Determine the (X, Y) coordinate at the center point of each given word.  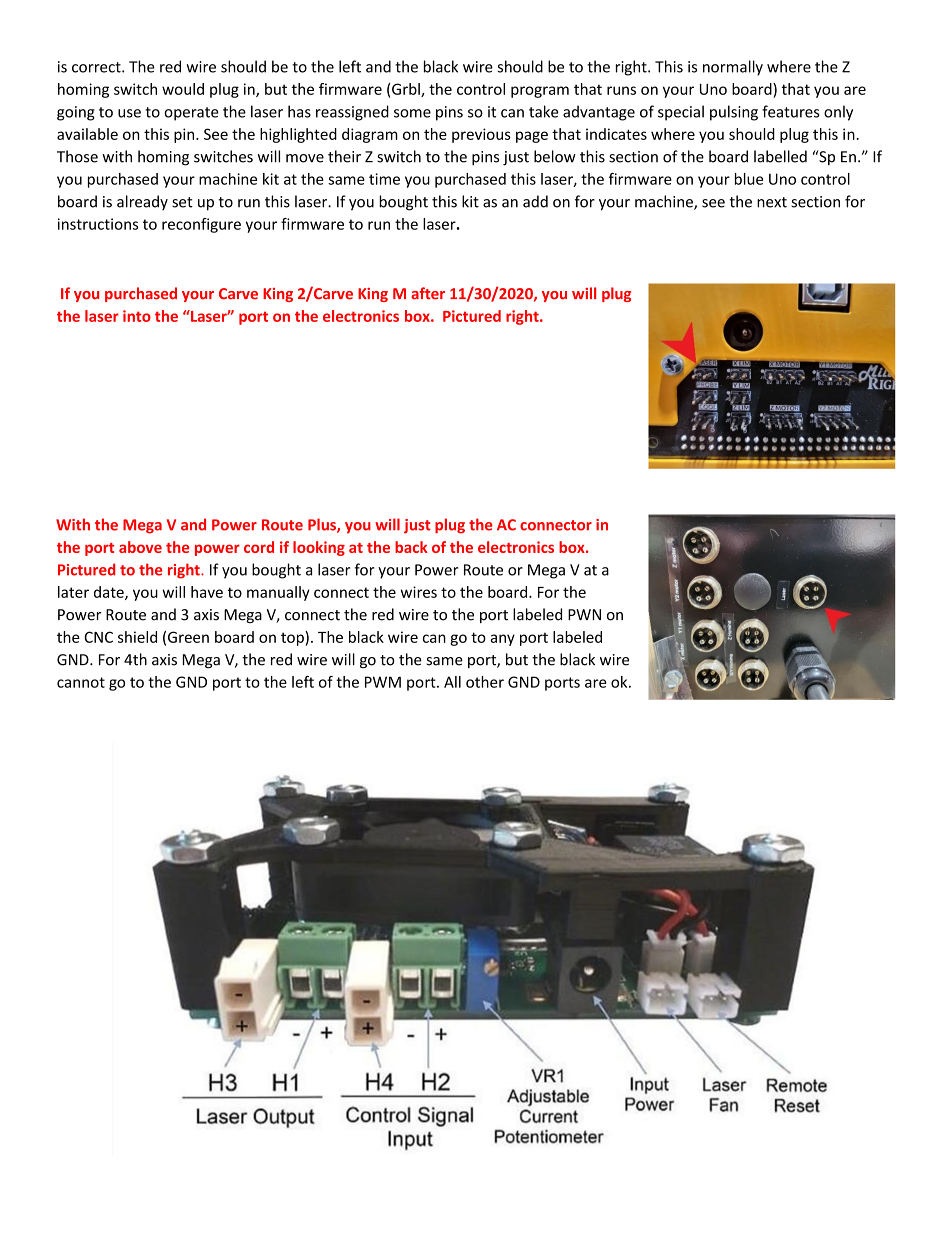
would (183, 89)
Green (188, 637)
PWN (584, 614)
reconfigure (201, 225)
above (140, 547)
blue (749, 179)
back (411, 547)
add (535, 201)
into (137, 316)
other (485, 682)
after (428, 293)
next (772, 202)
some (412, 113)
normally (733, 68)
